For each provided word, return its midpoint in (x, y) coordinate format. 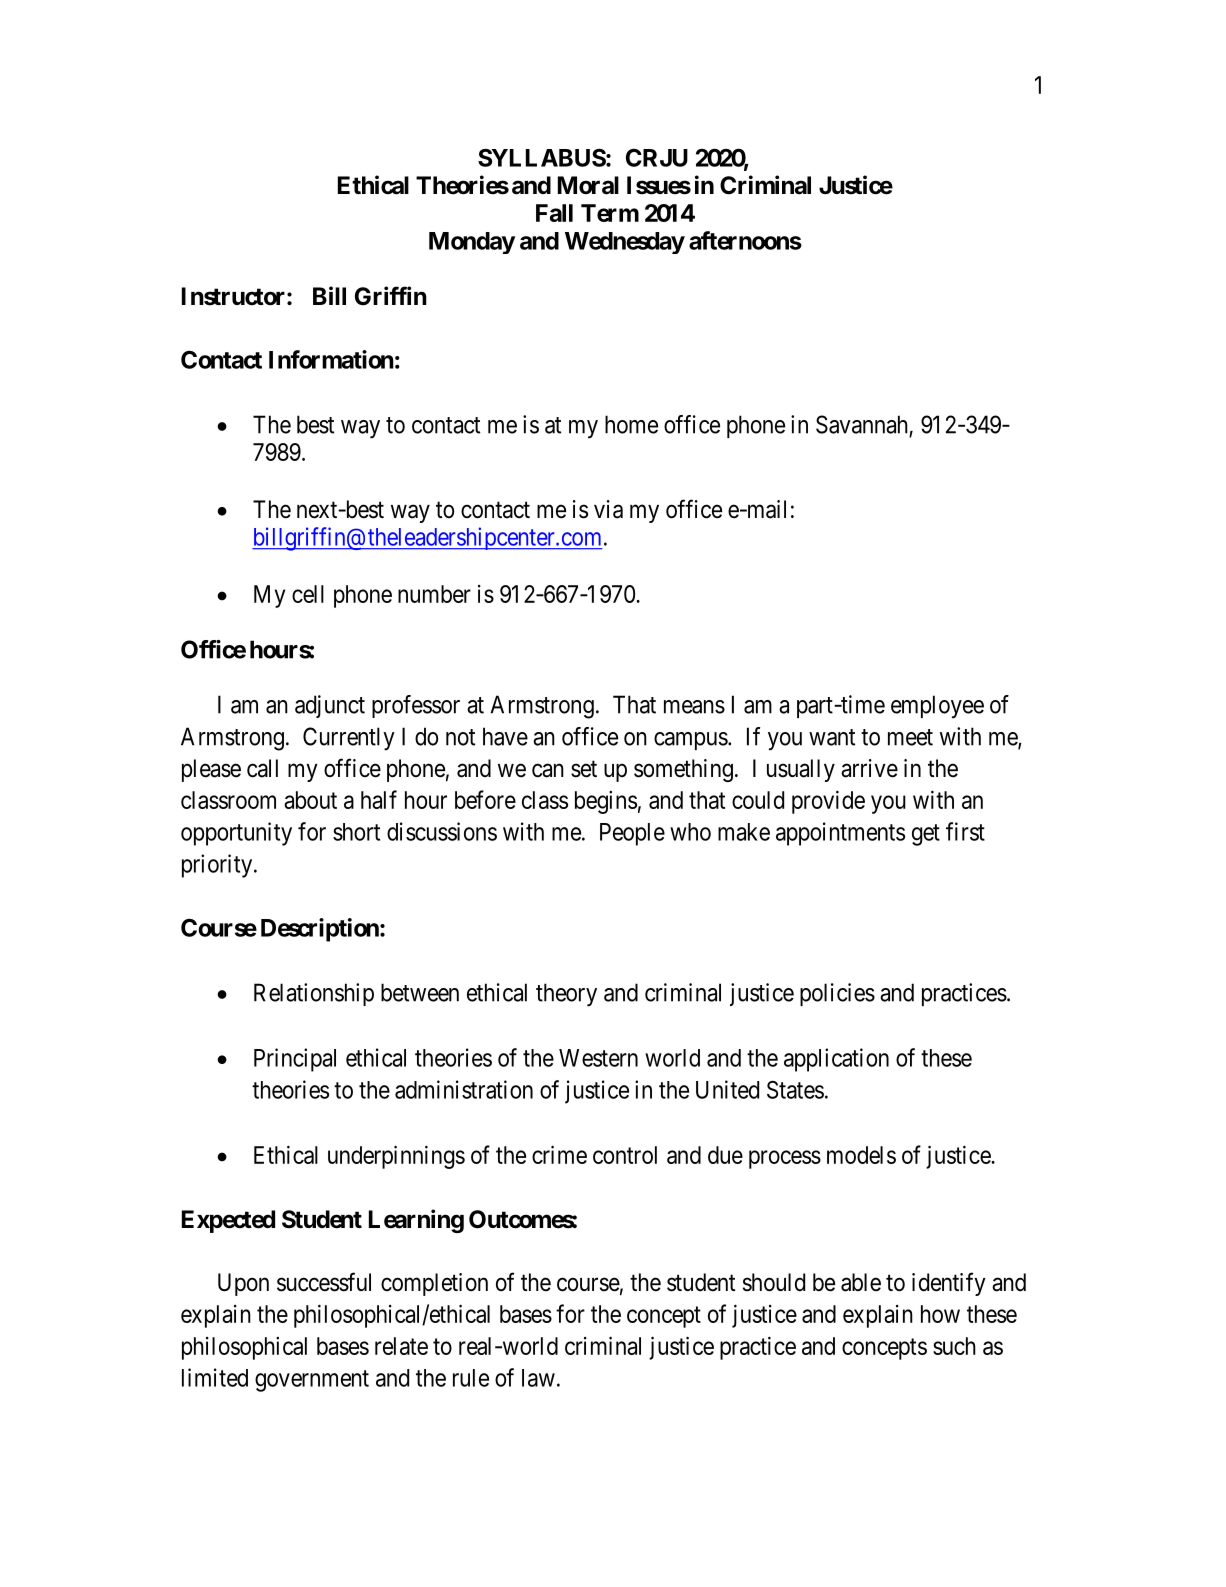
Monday (472, 243)
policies (837, 994)
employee (937, 706)
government (312, 1381)
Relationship (314, 994)
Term (610, 213)
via (608, 509)
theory (566, 995)
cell (308, 594)
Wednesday (625, 243)
